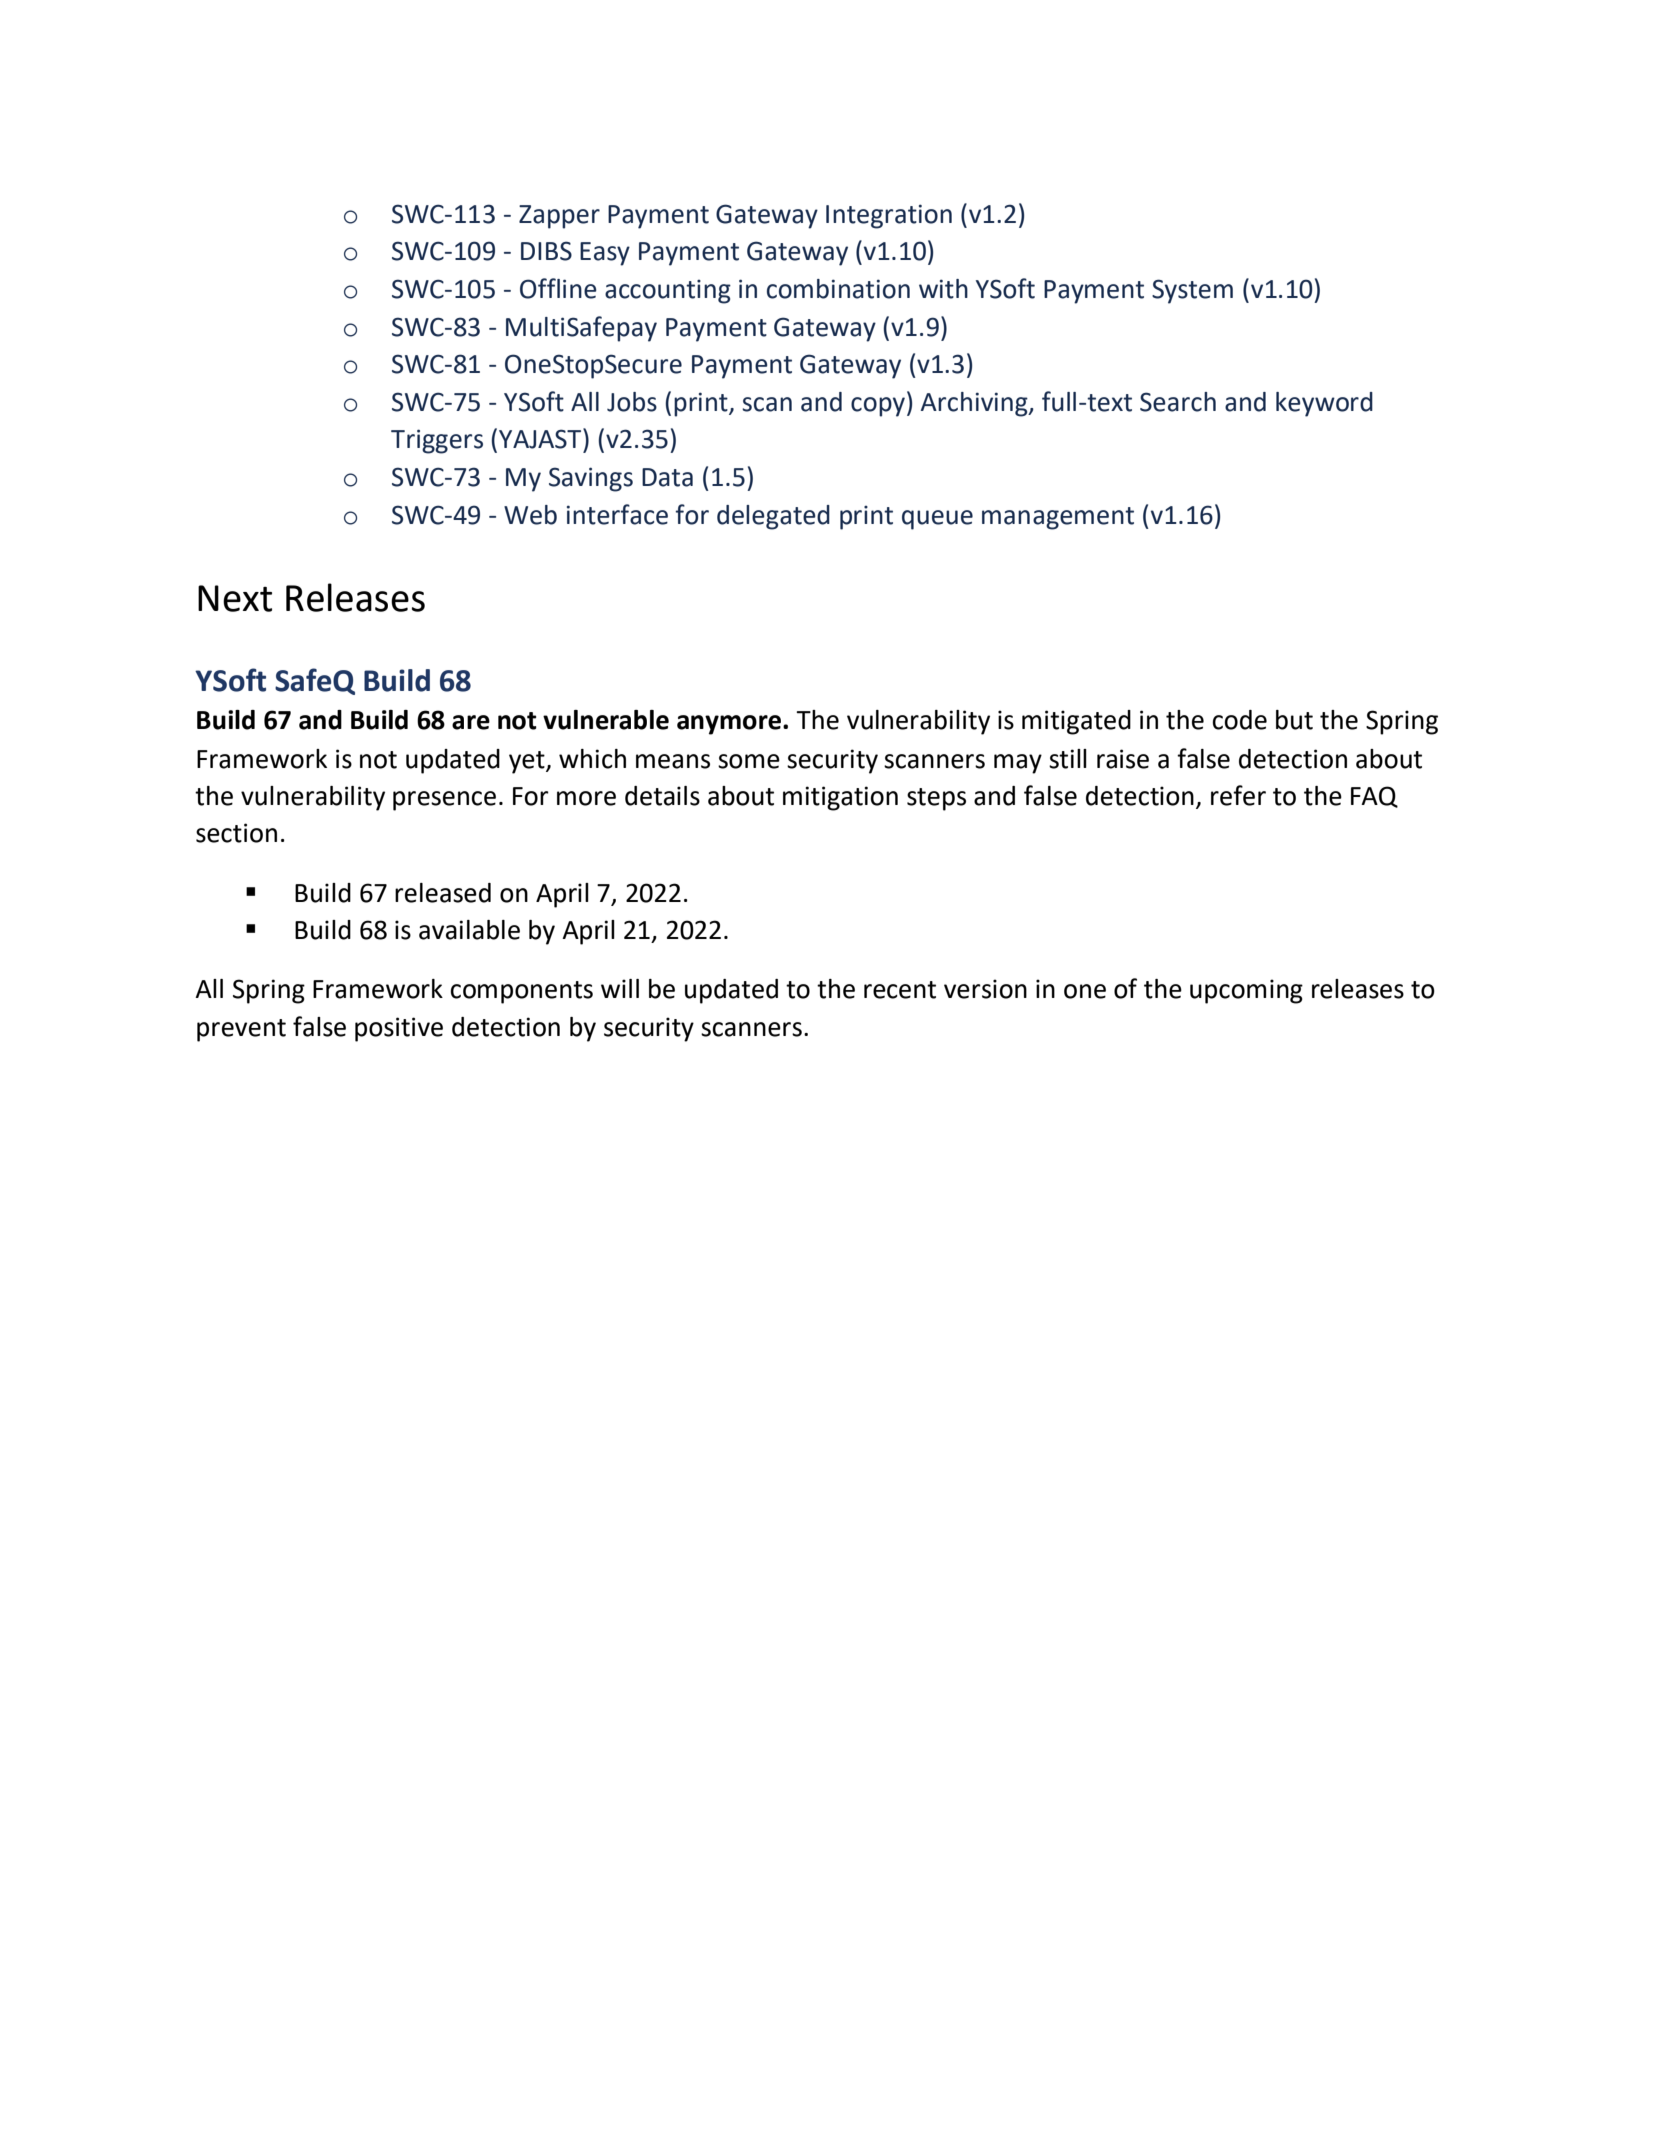 The width and height of the page is (1662, 2151). What do you see at coordinates (546, 251) in the page?
I see `DIBS` at bounding box center [546, 251].
